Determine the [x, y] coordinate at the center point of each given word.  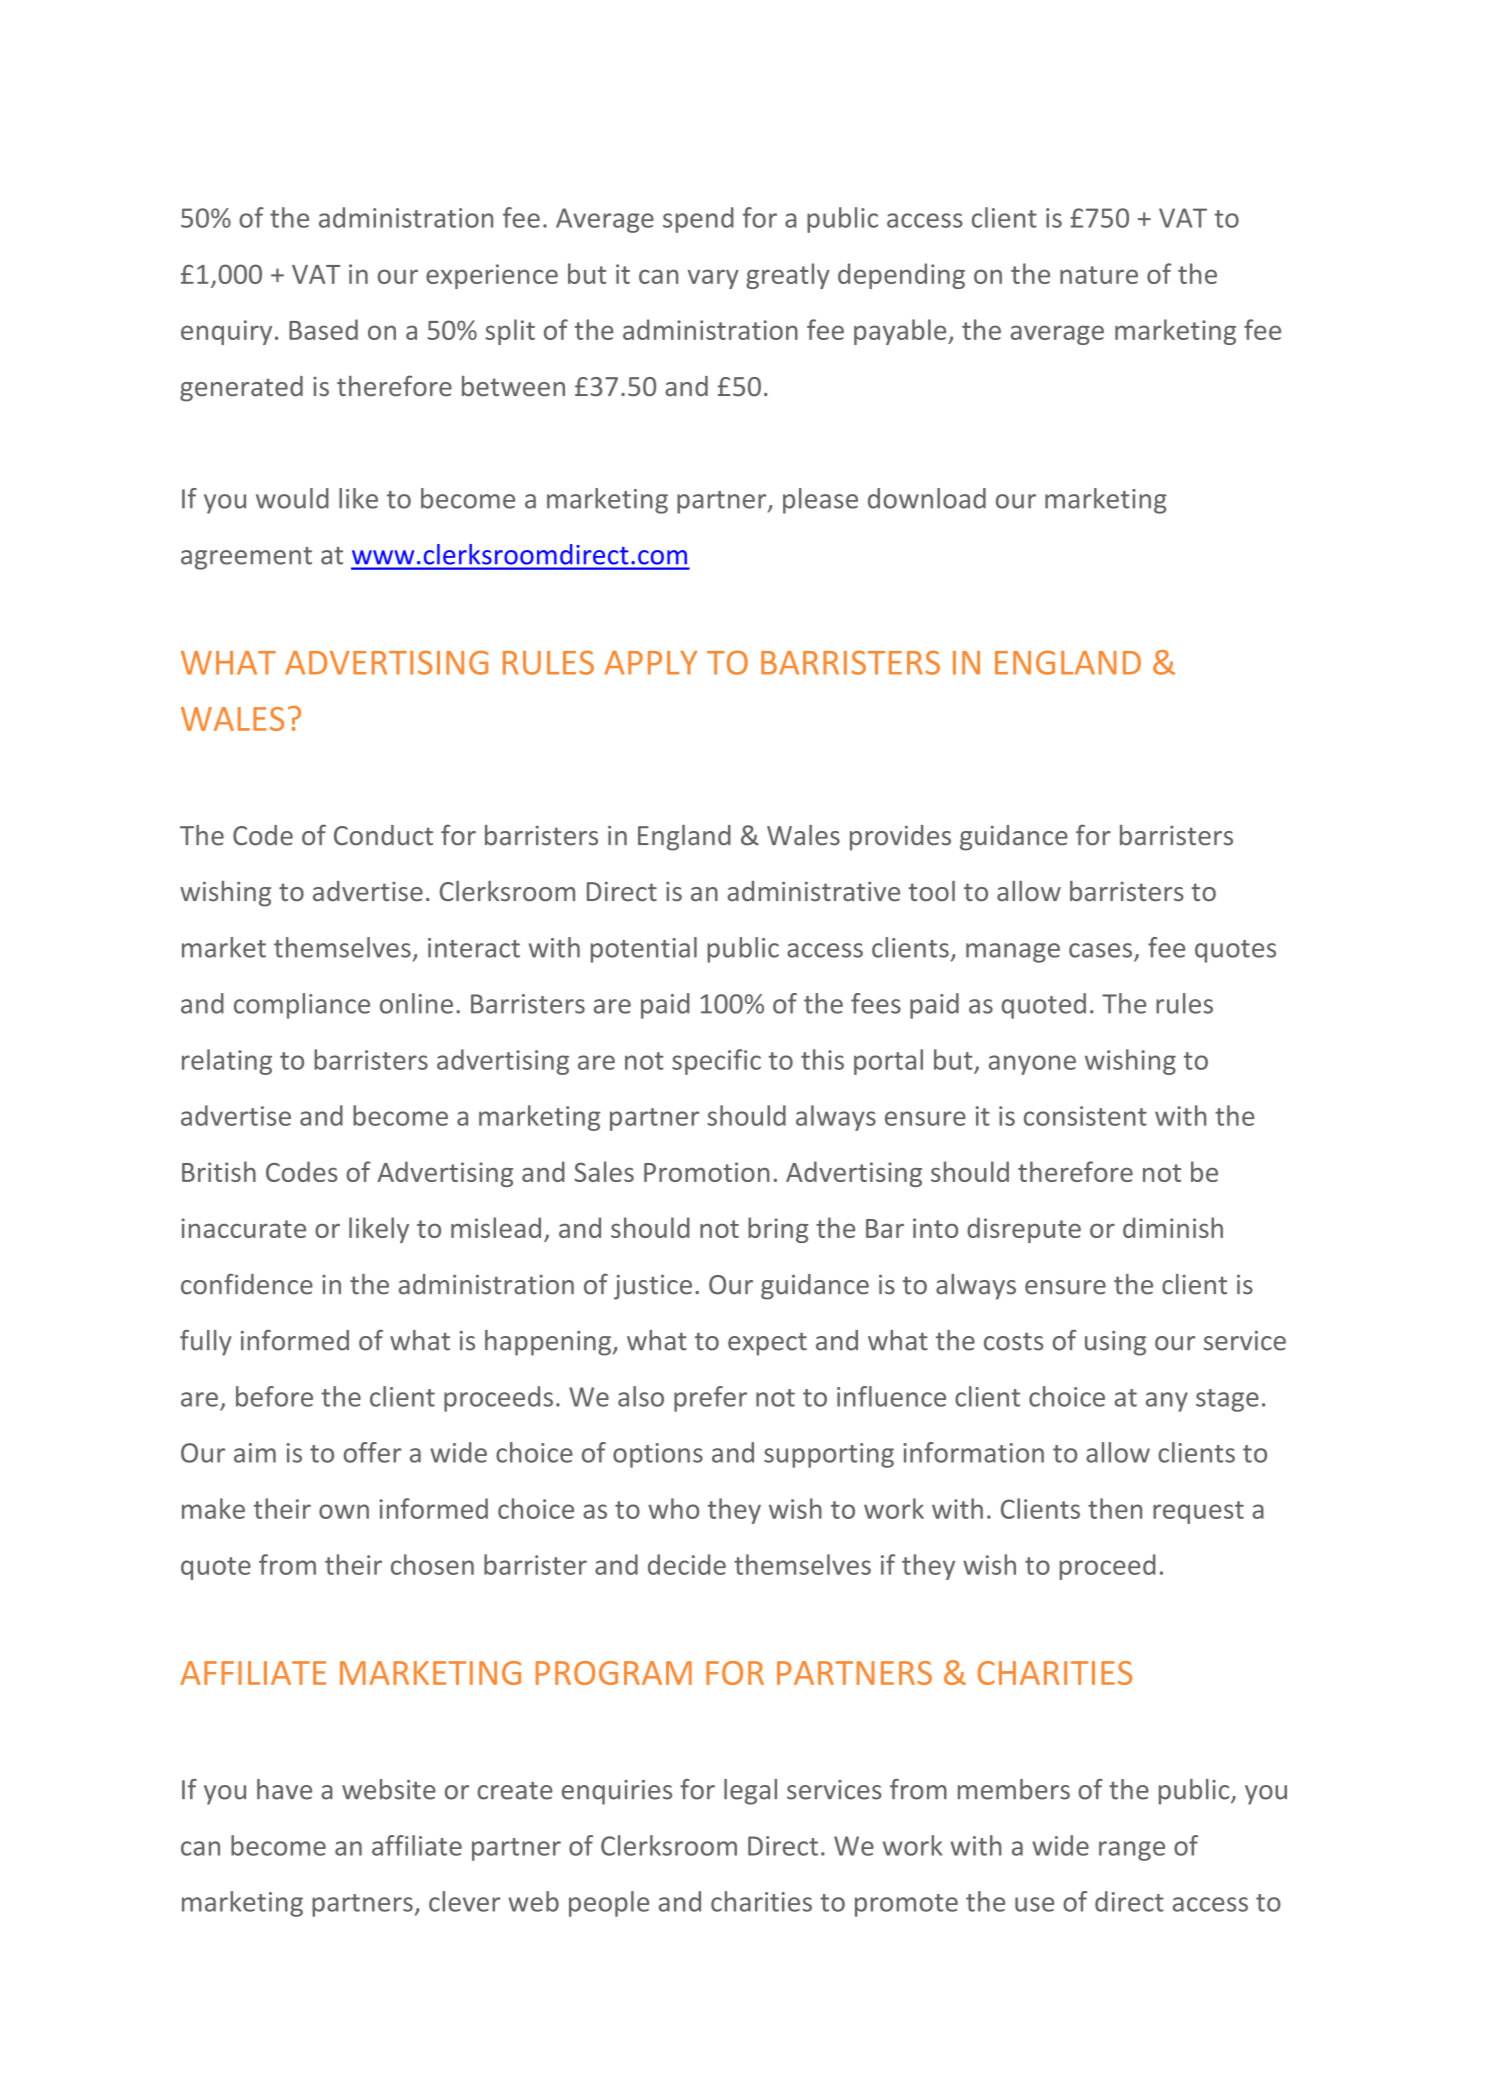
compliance [302, 1006]
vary [713, 279]
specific [716, 1062]
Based [323, 329]
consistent [1085, 1116]
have [284, 1789]
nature [1099, 275]
